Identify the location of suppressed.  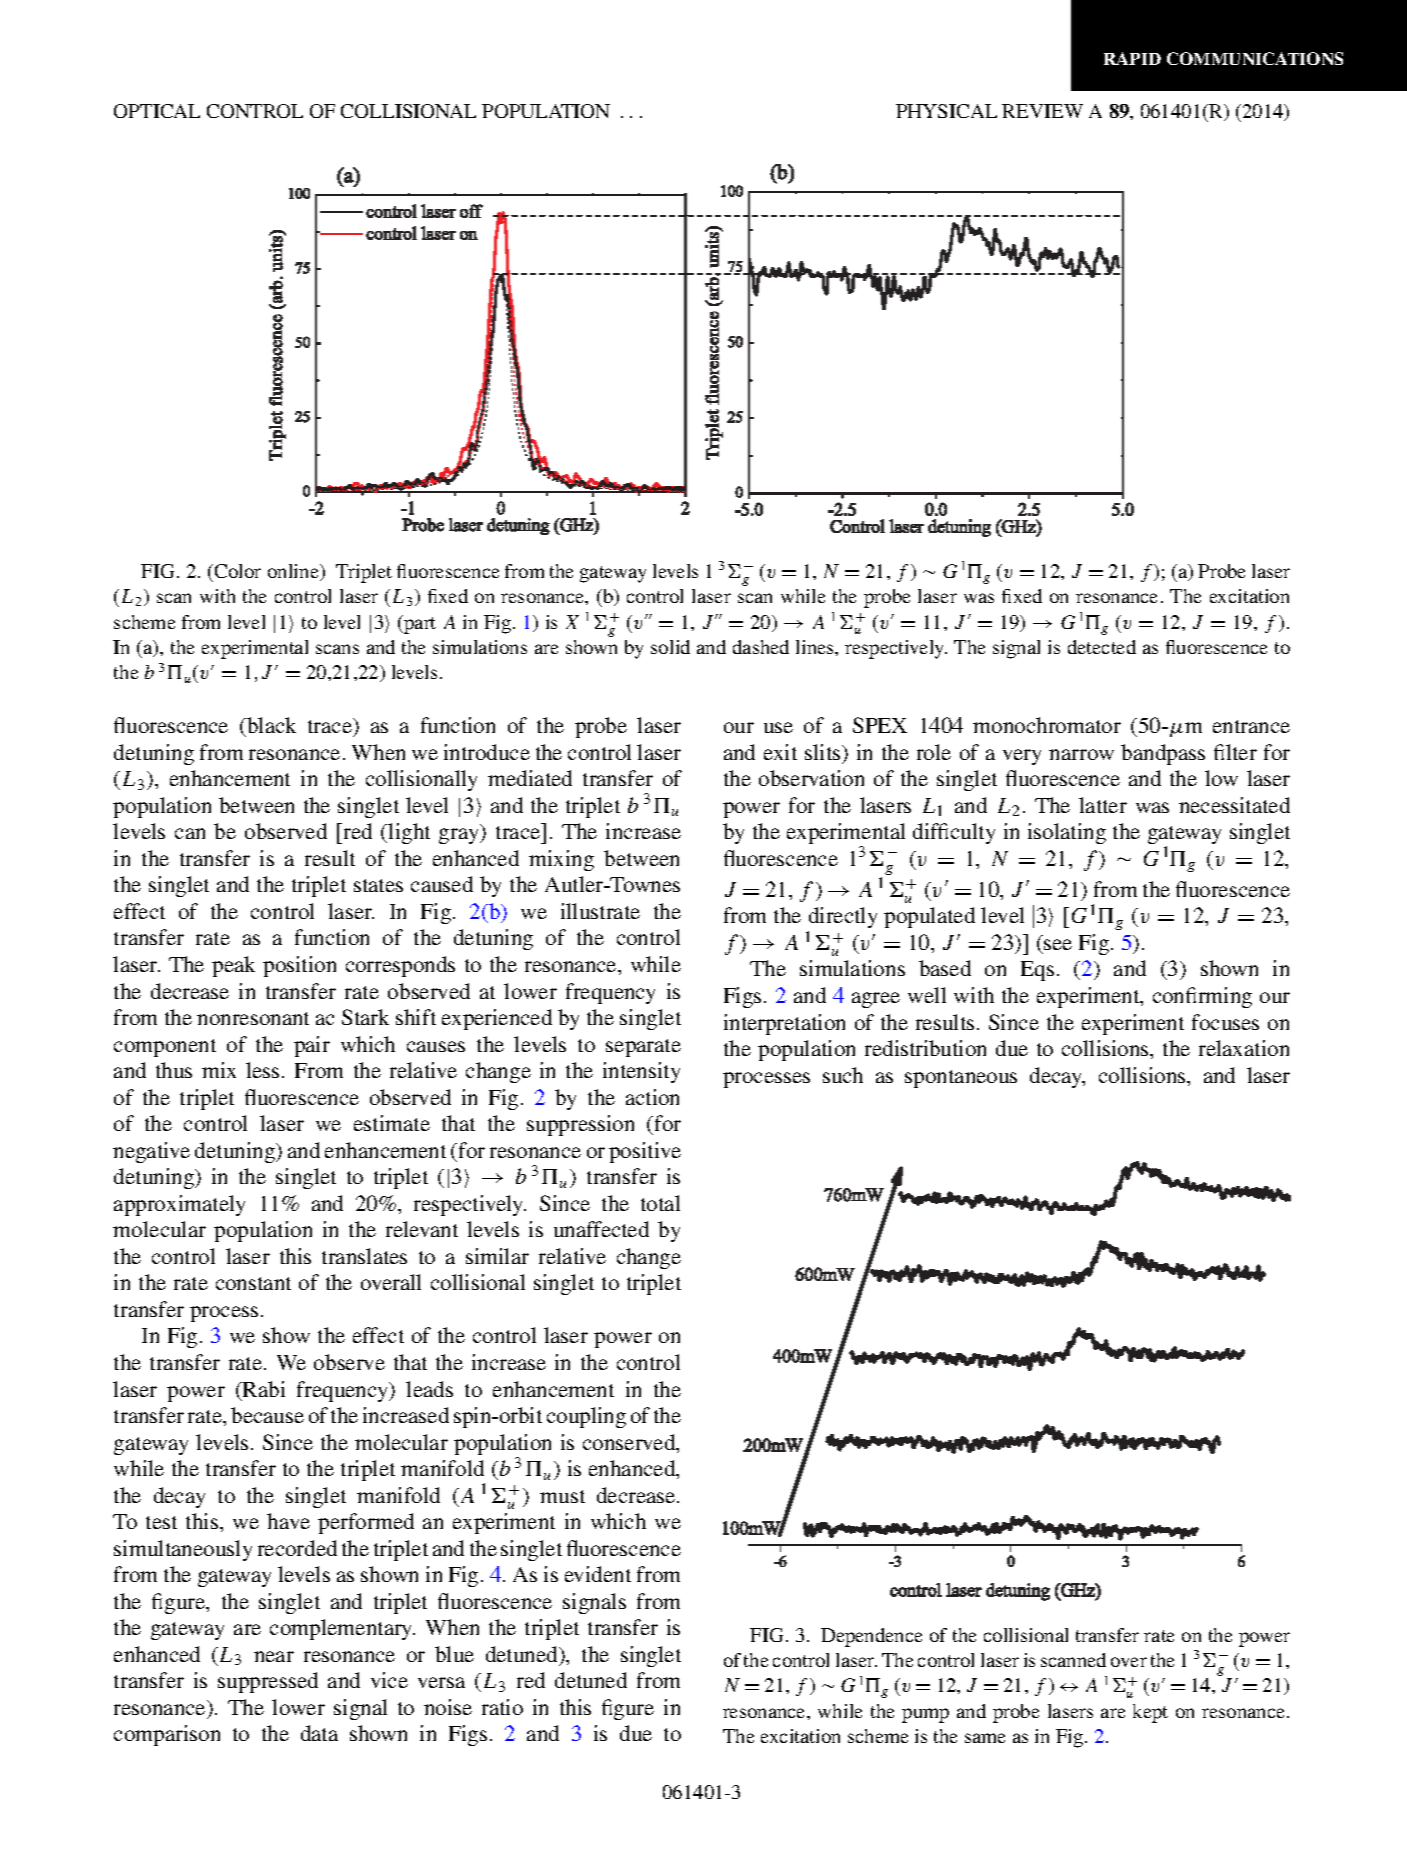
(268, 1682).
